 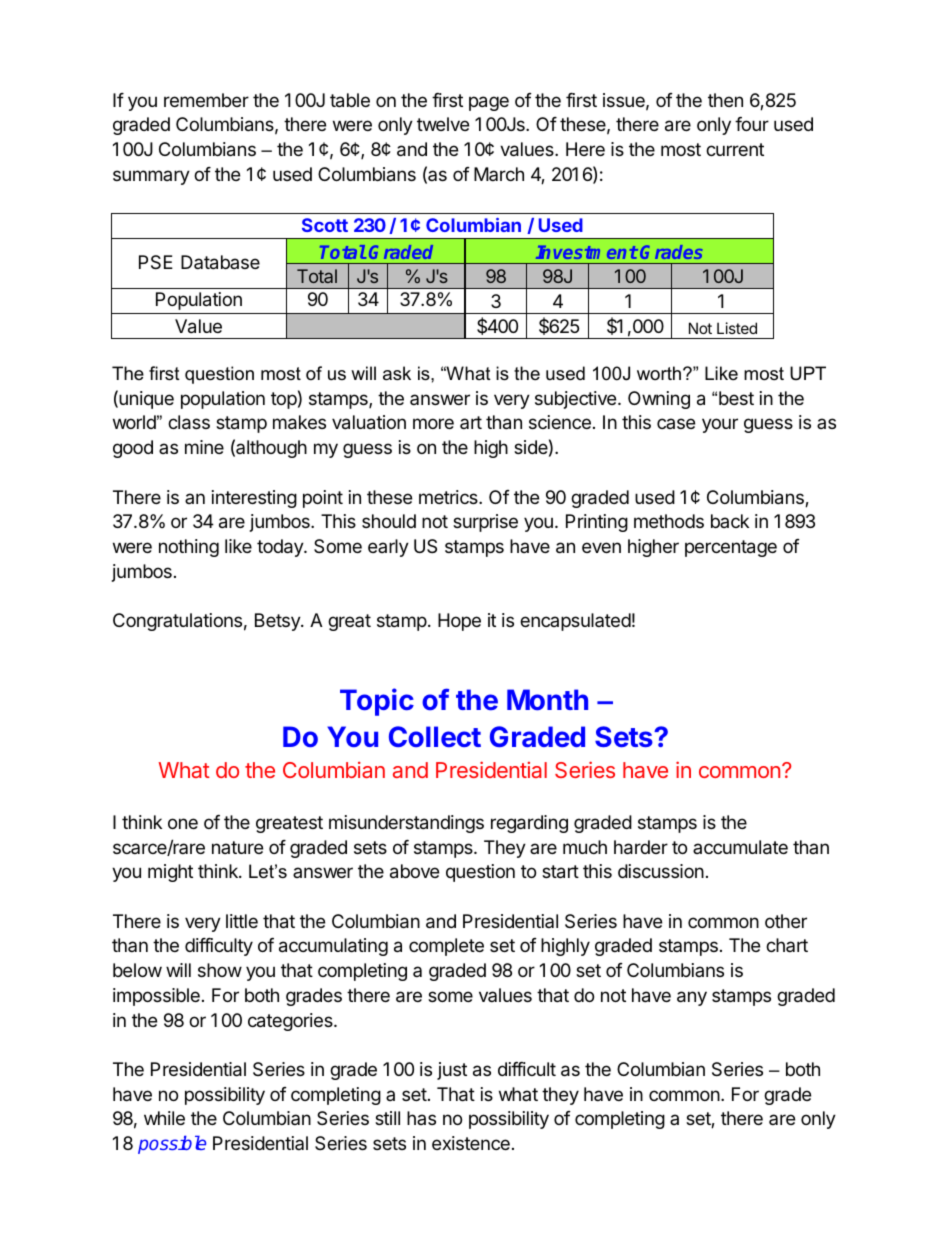 What do you see at coordinates (459, 622) in the screenshot?
I see `Hope` at bounding box center [459, 622].
